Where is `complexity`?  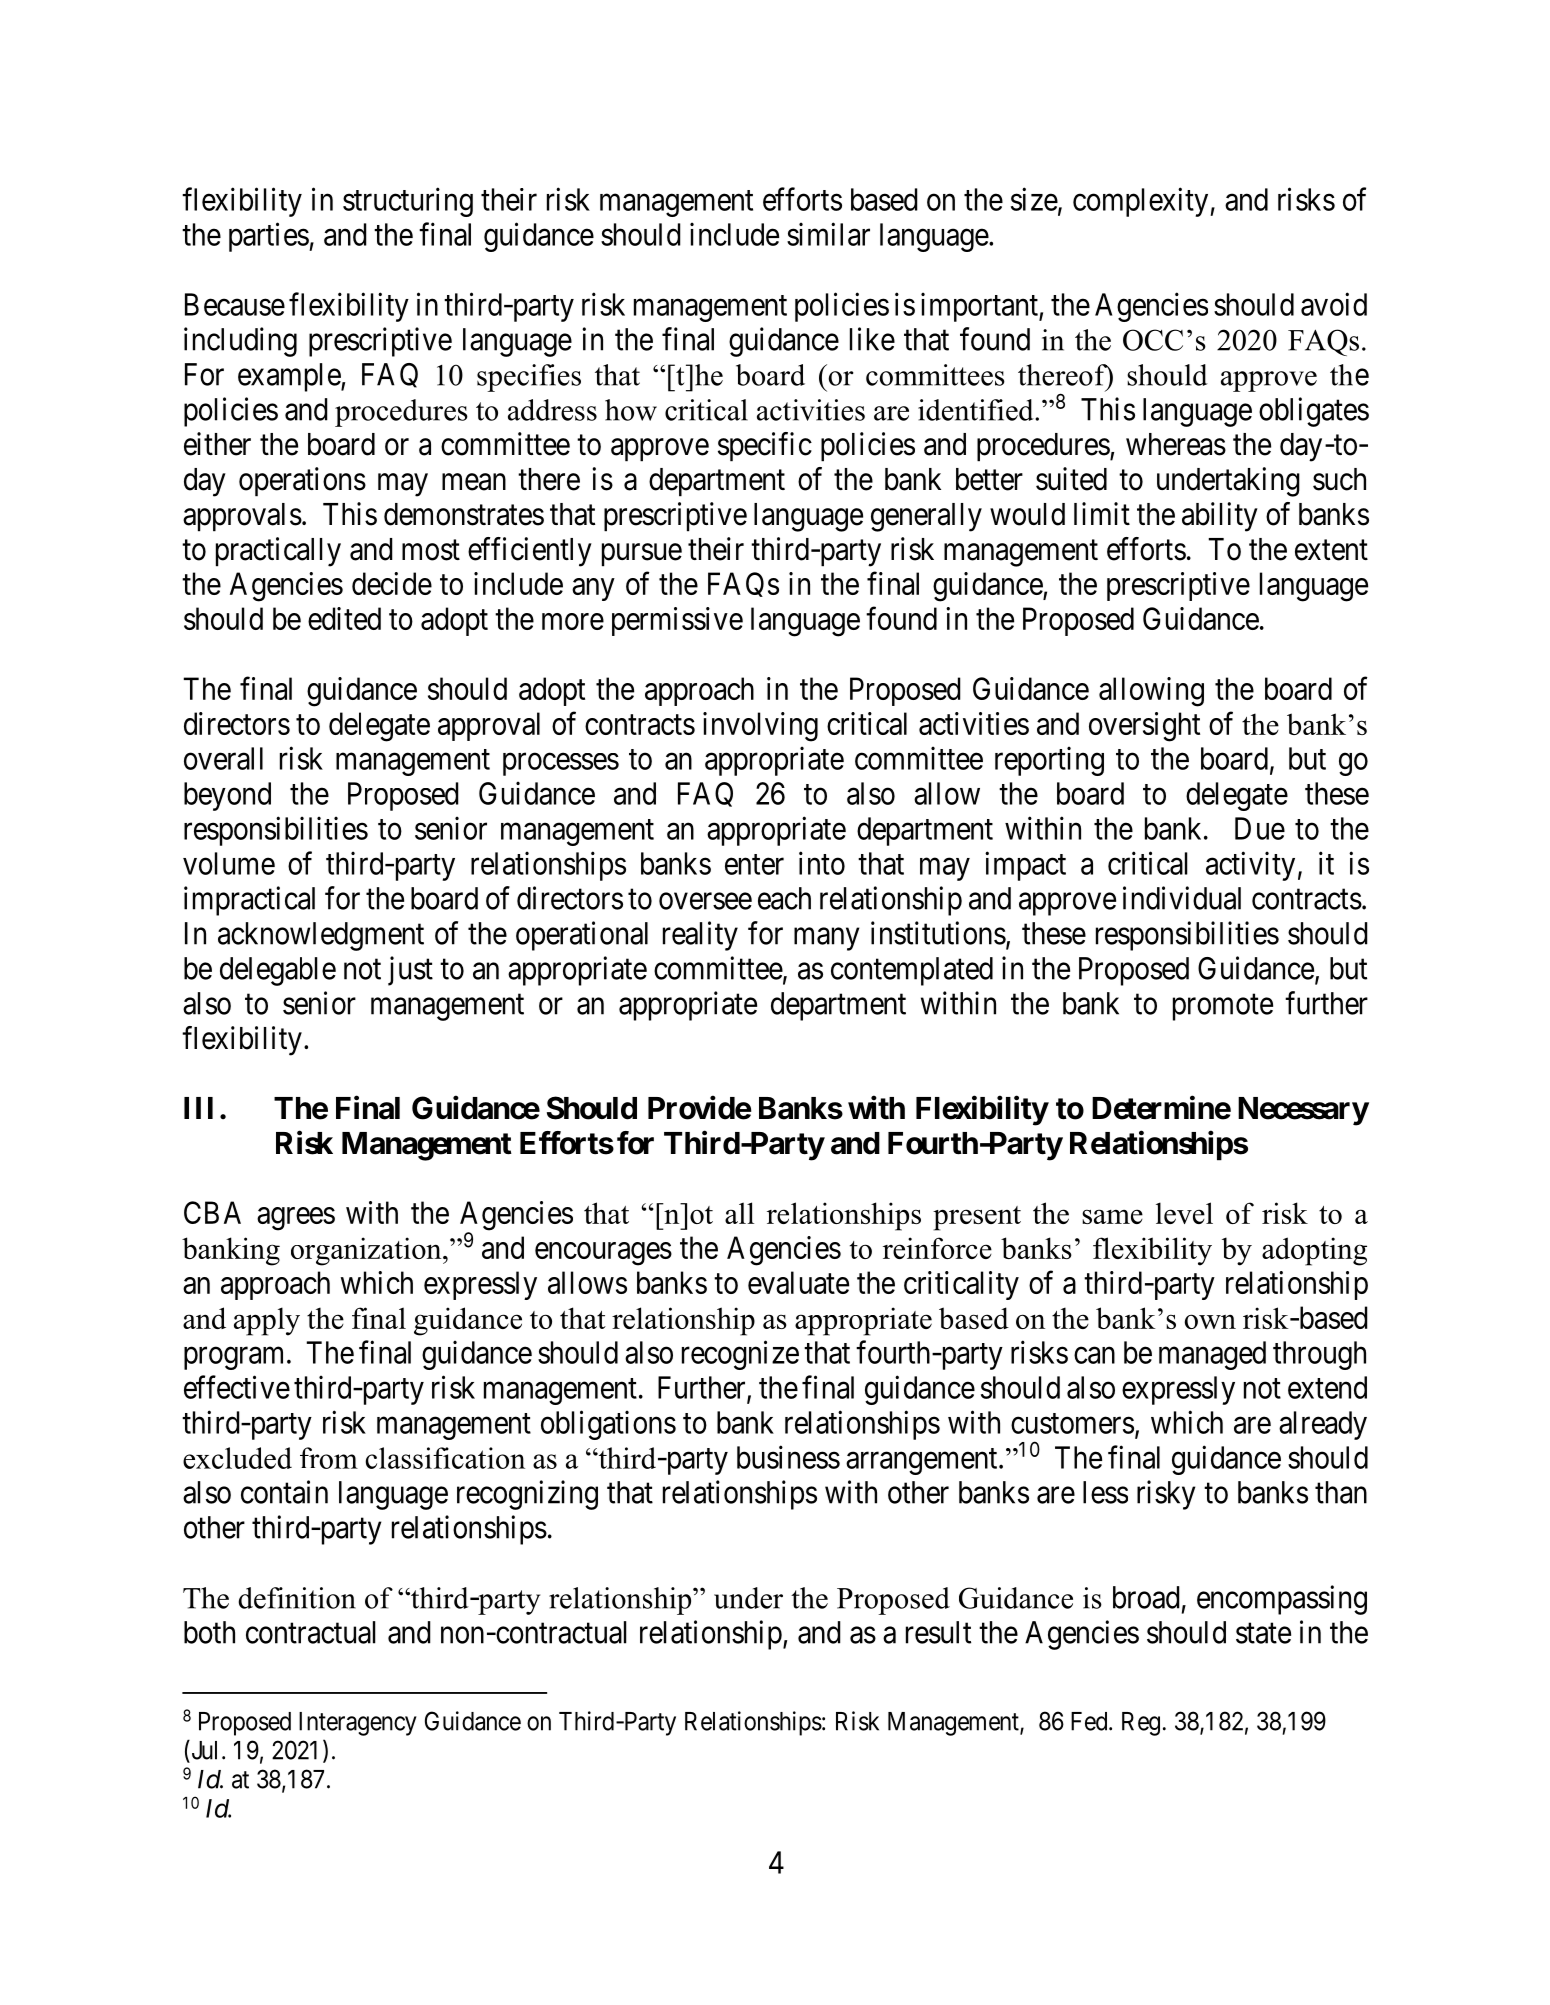 complexity is located at coordinates (1142, 202).
